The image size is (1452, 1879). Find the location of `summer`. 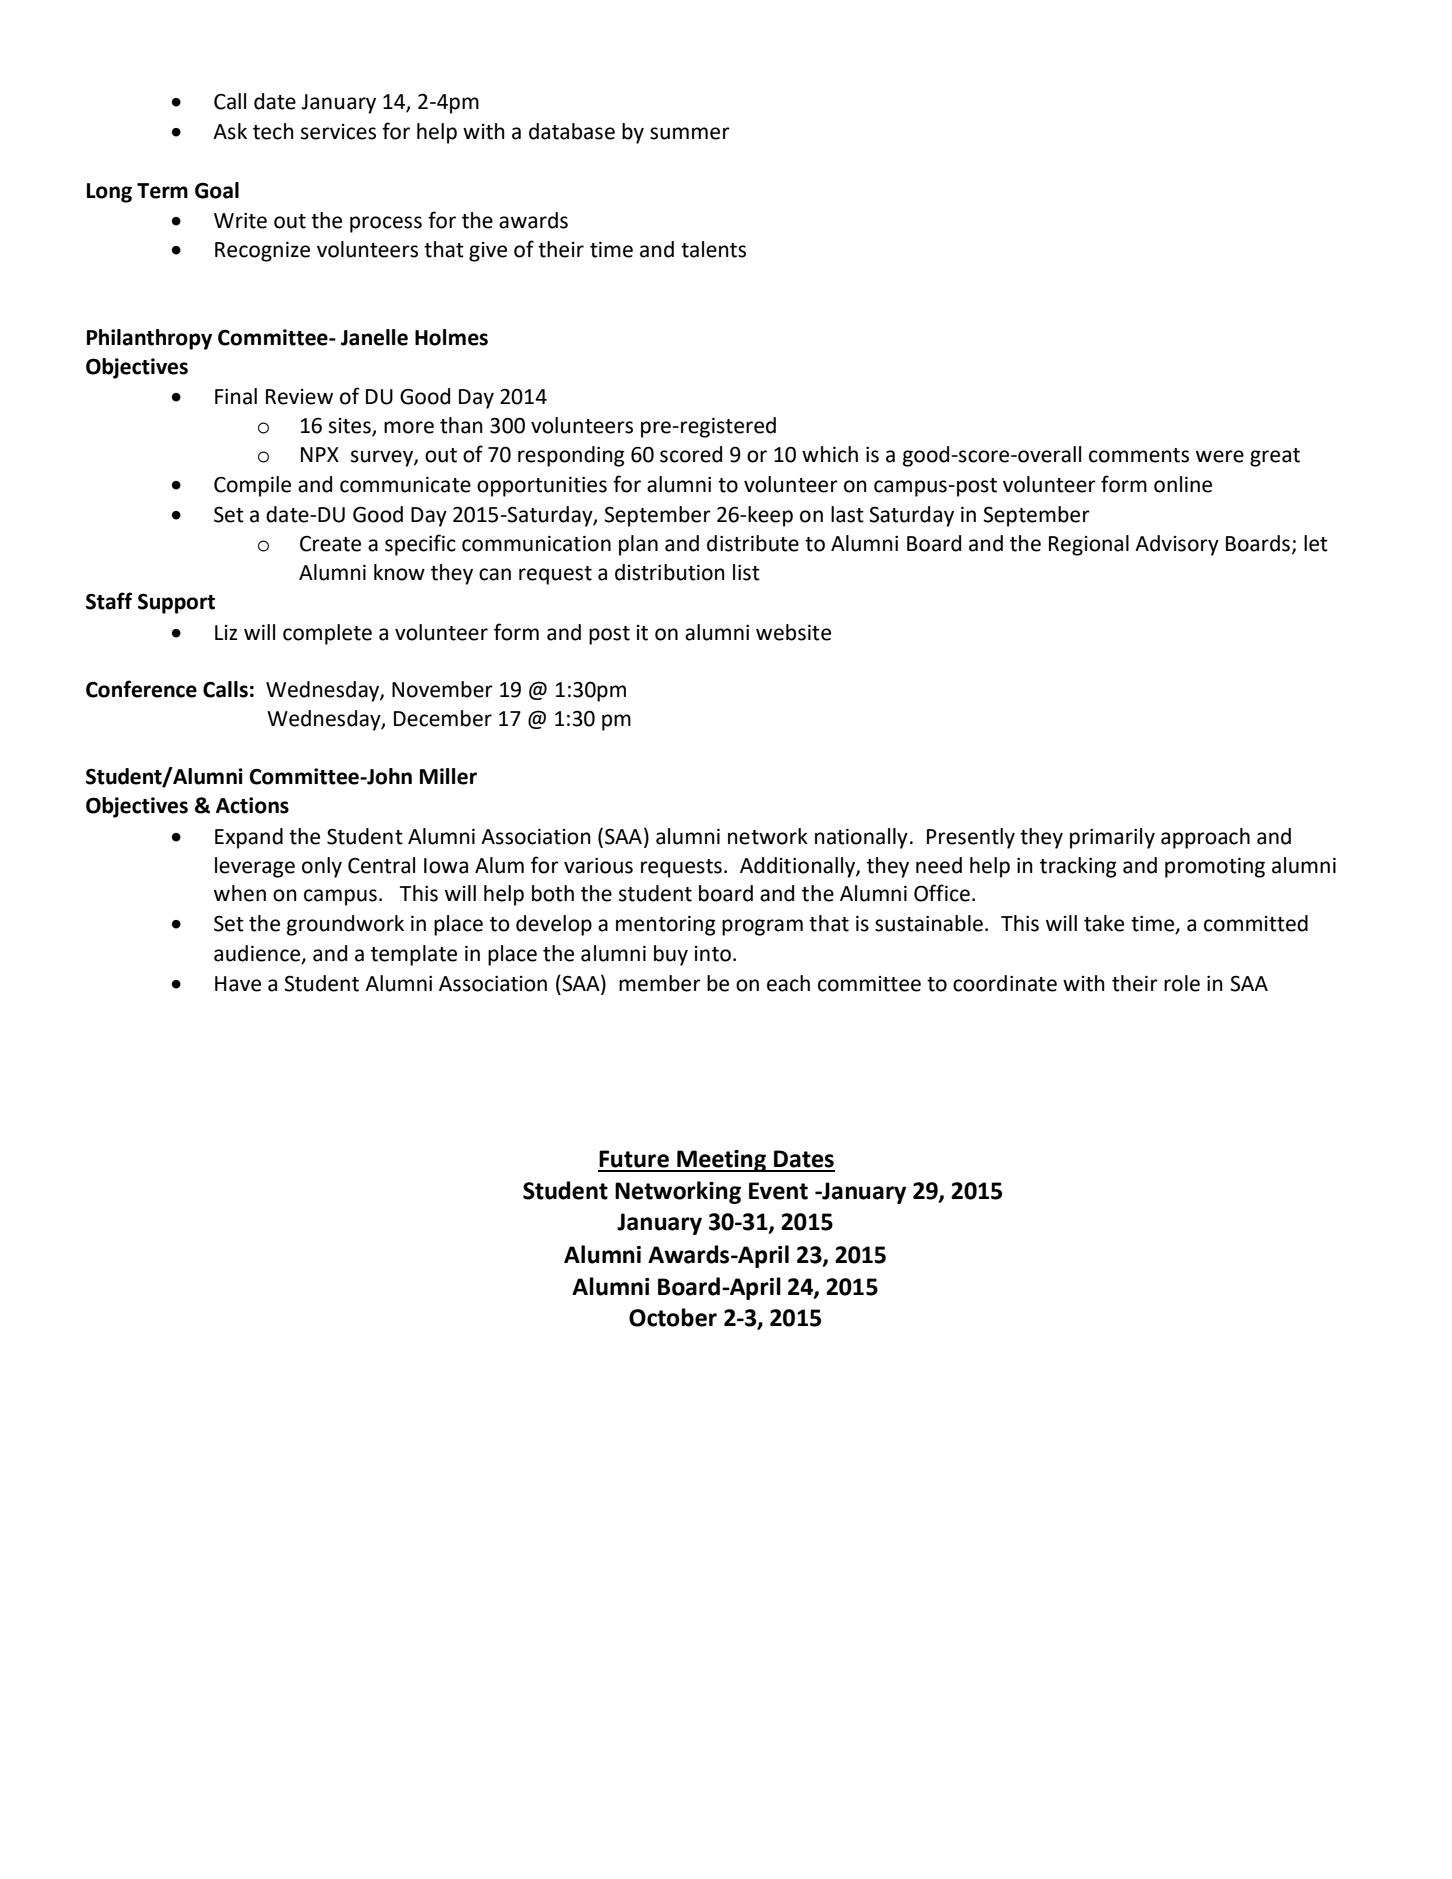

summer is located at coordinates (690, 133).
